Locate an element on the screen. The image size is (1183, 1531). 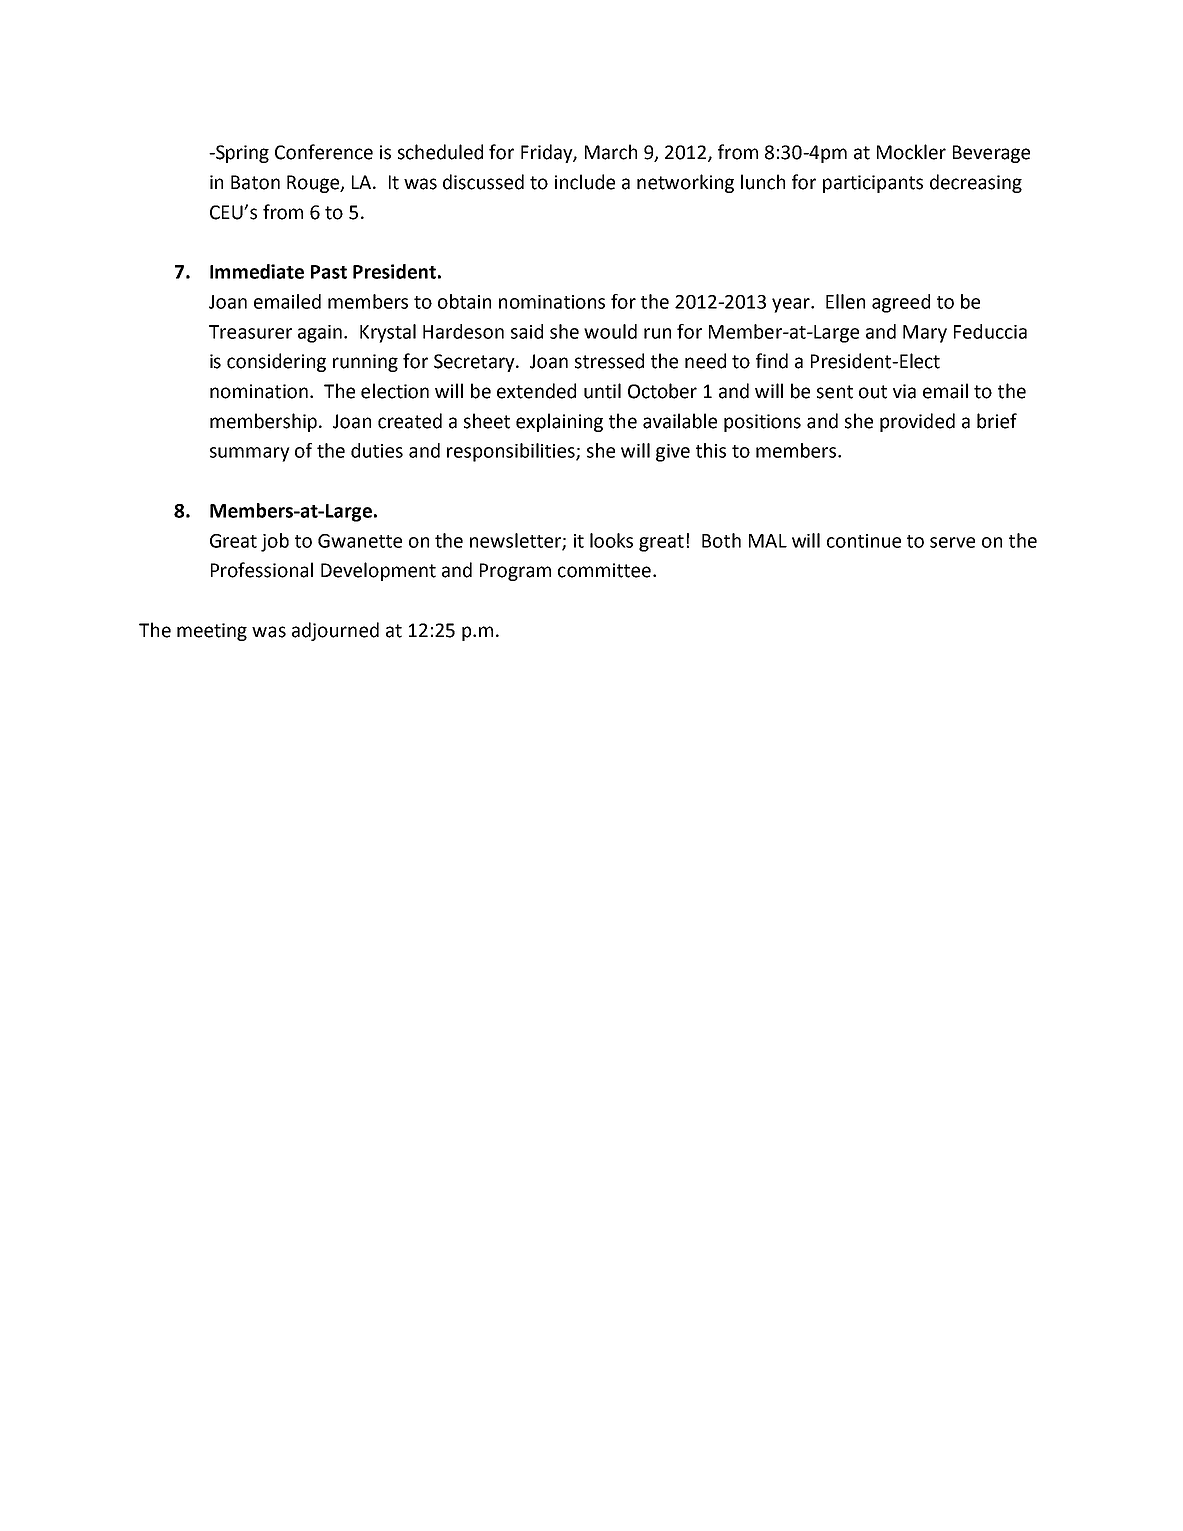
until is located at coordinates (602, 391).
